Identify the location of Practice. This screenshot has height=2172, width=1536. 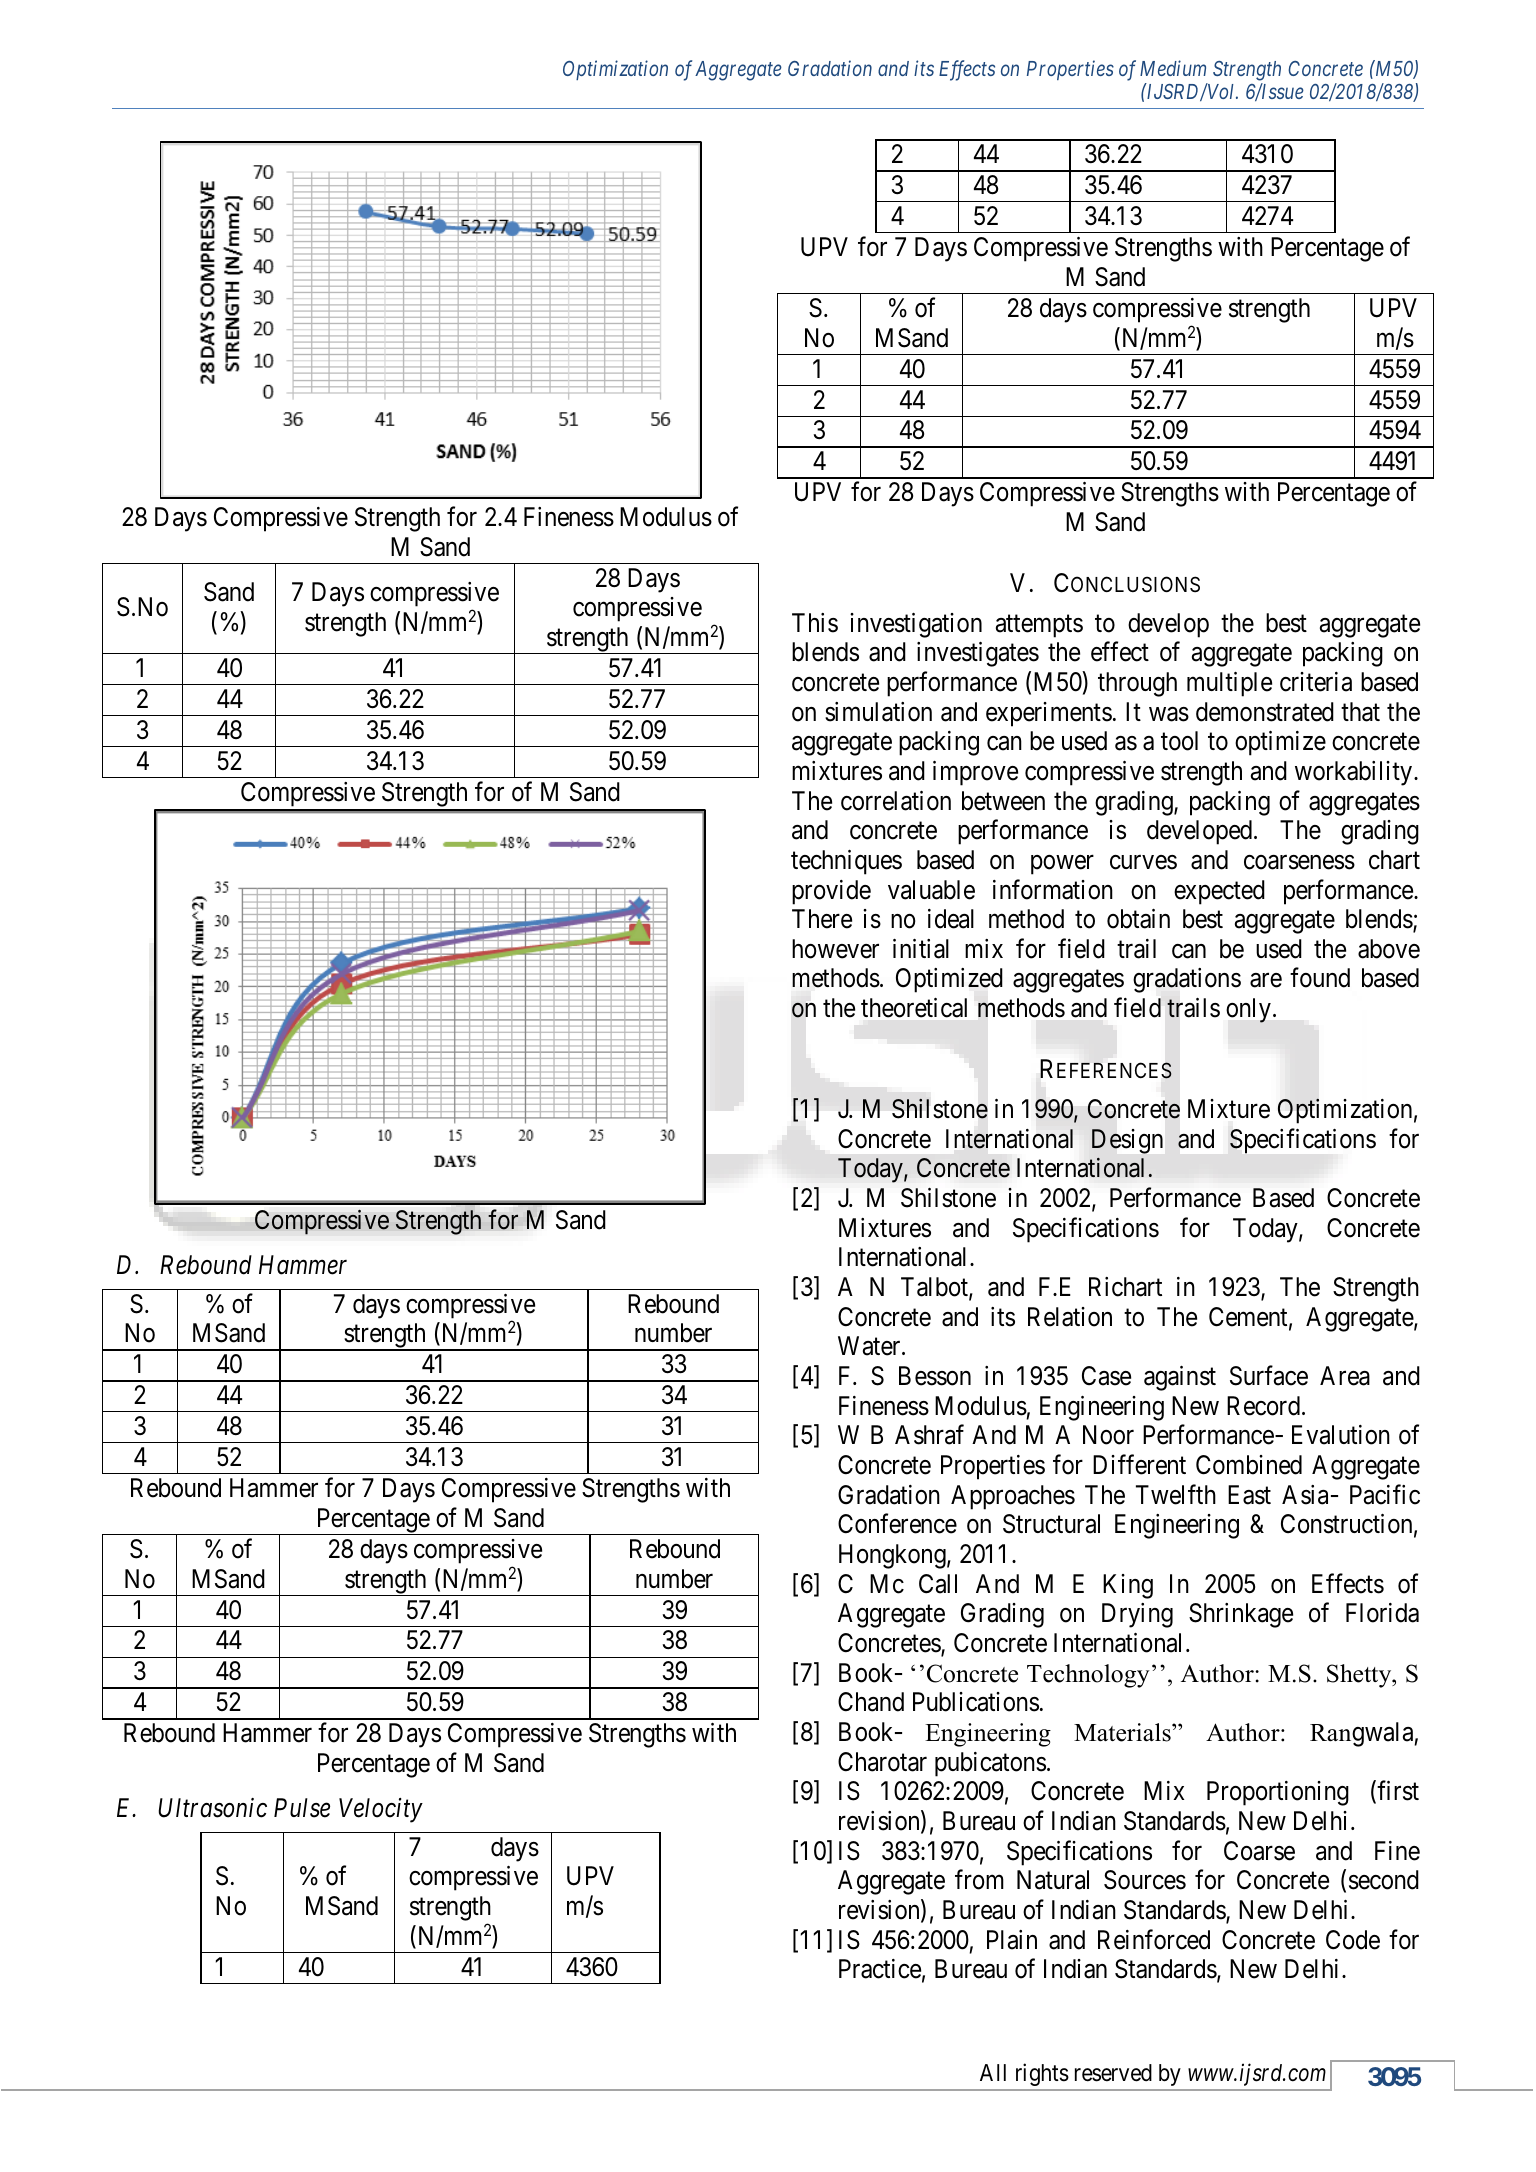
(880, 1969).
